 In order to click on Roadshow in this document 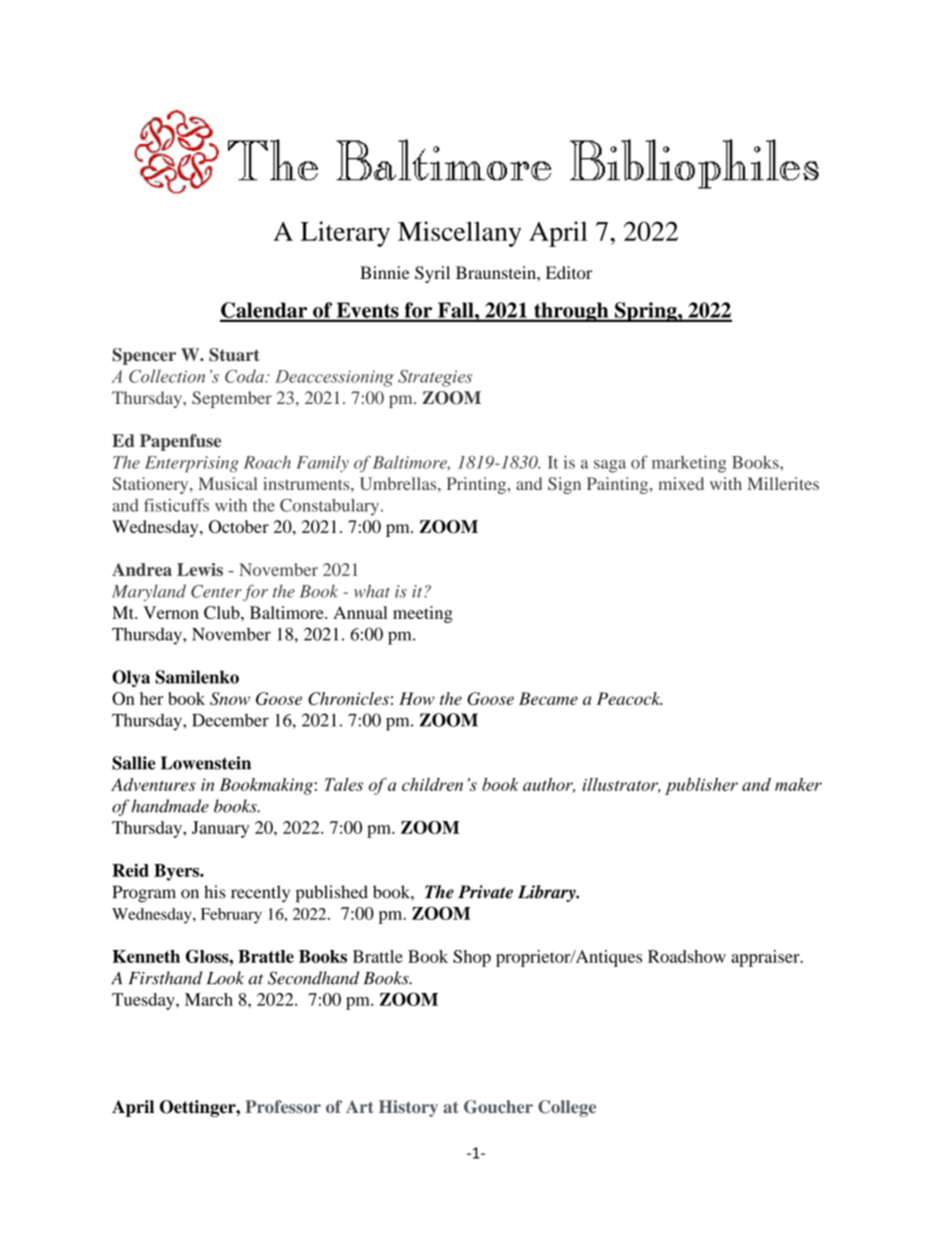, I will do `click(687, 956)`.
